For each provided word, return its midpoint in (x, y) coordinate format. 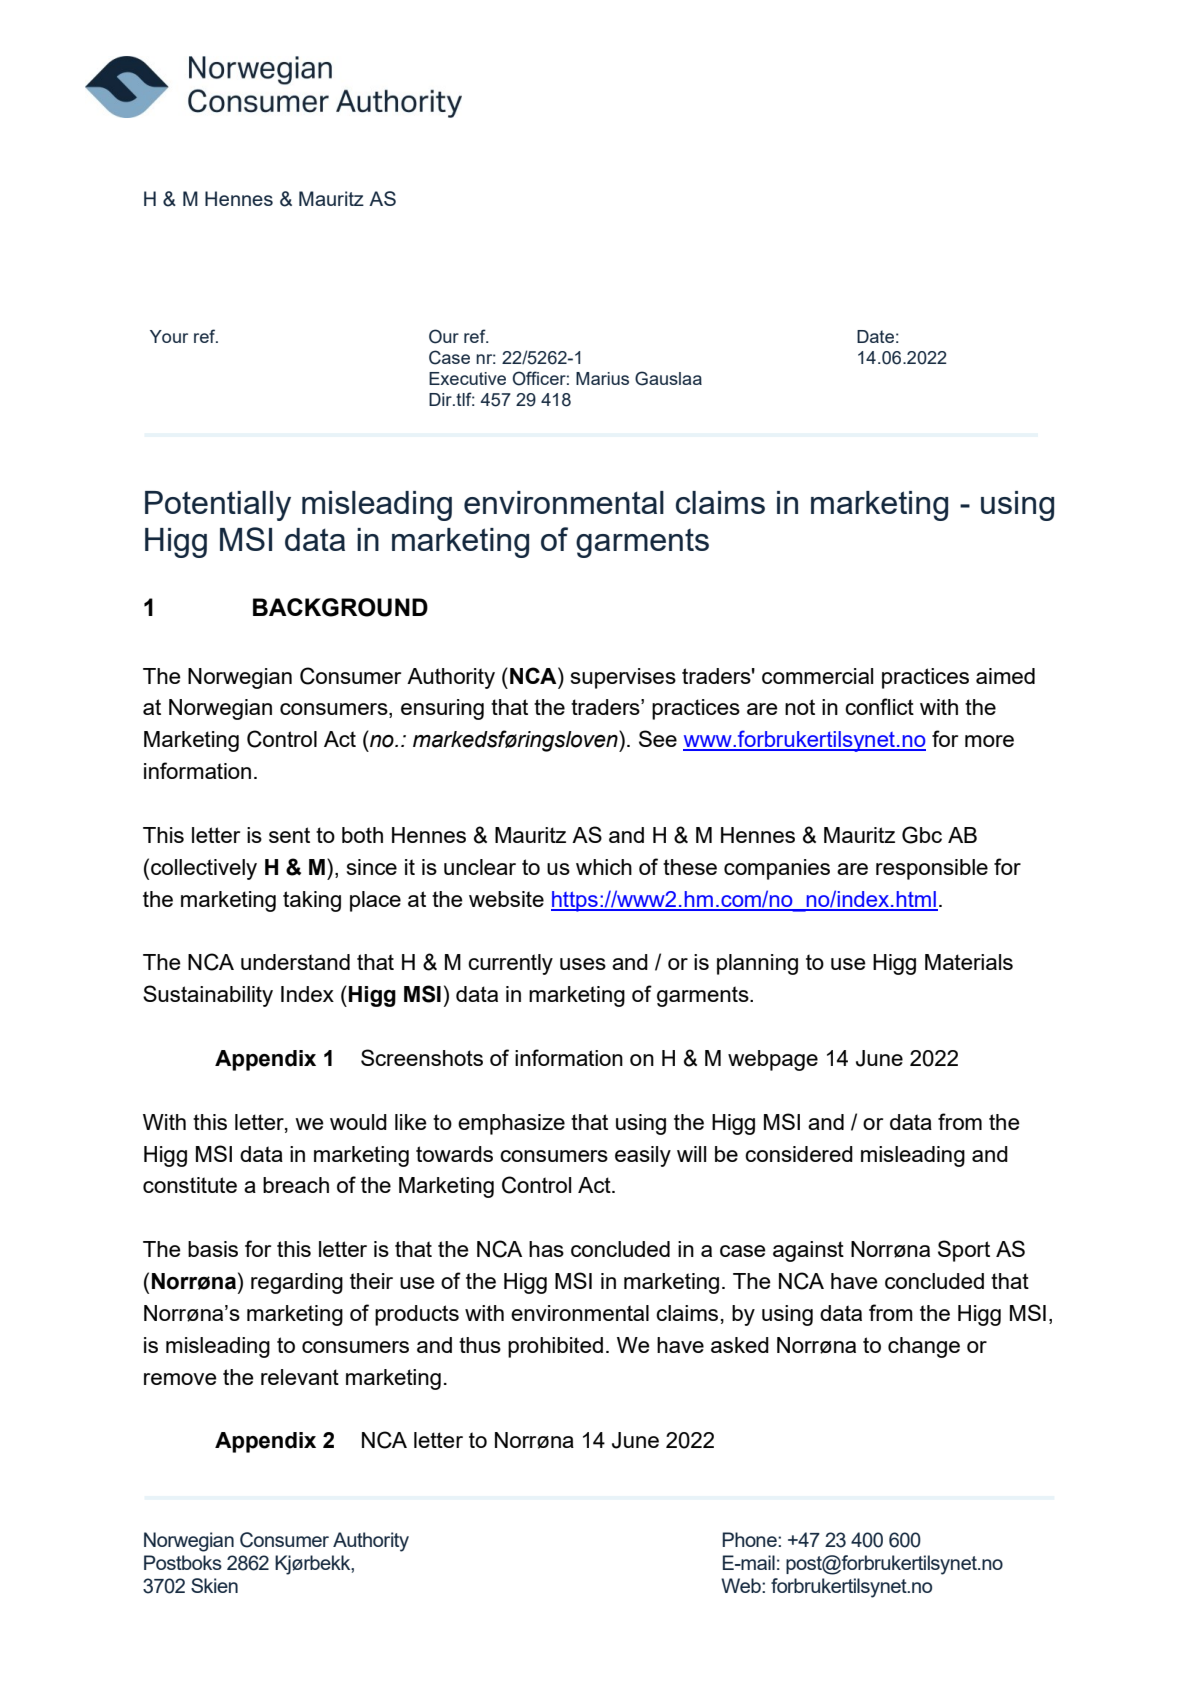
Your (169, 336)
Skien (214, 1585)
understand (295, 962)
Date (875, 336)
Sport (964, 1251)
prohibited (555, 1347)
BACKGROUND (340, 607)
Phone (750, 1539)
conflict (879, 706)
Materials (969, 962)
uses (583, 964)
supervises (623, 678)
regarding (297, 1283)
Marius (602, 378)
